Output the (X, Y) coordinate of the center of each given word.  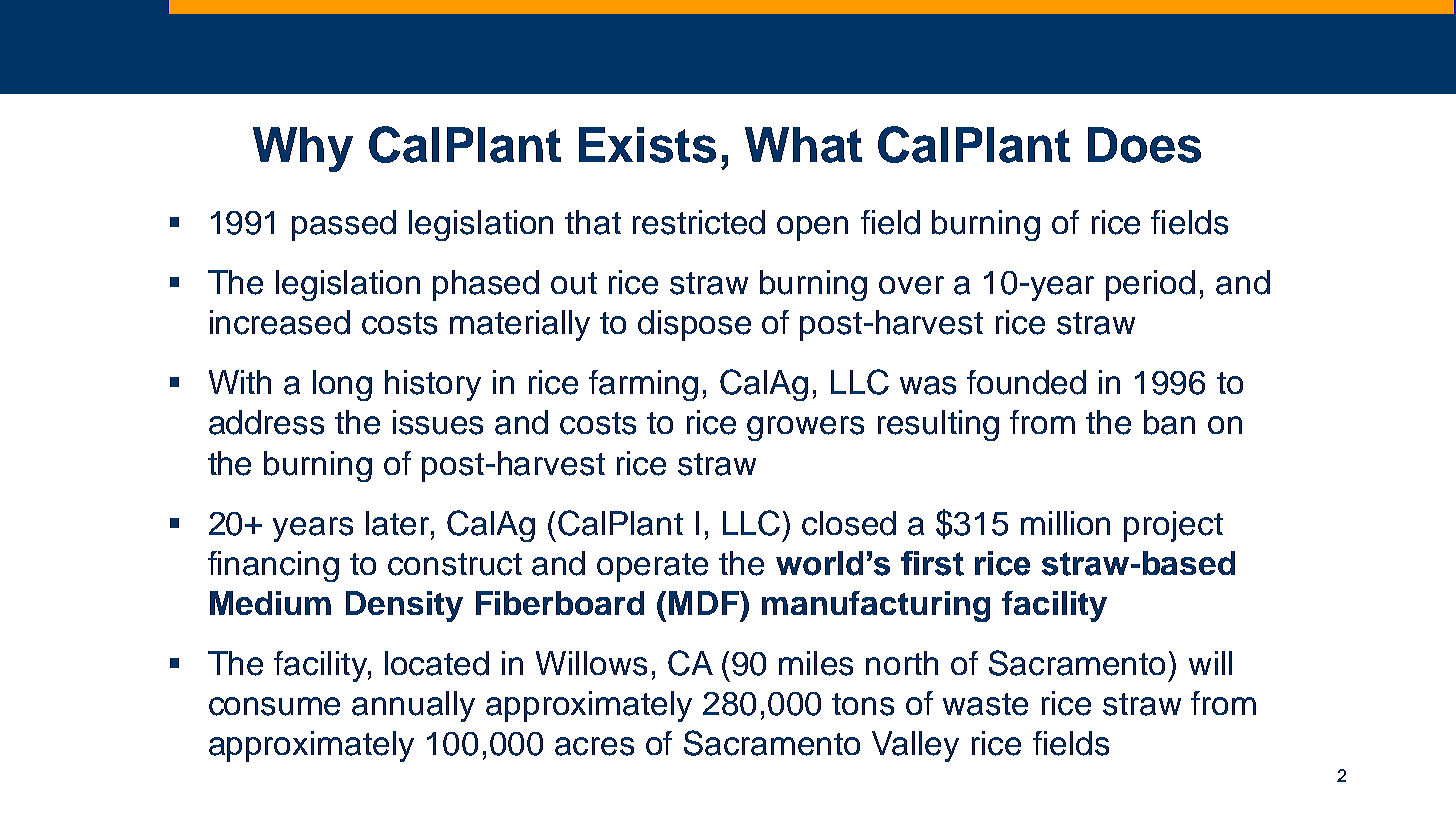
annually (413, 706)
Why (303, 149)
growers (805, 428)
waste (985, 704)
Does (1144, 145)
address (266, 422)
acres (594, 746)
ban (1169, 422)
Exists (647, 145)
